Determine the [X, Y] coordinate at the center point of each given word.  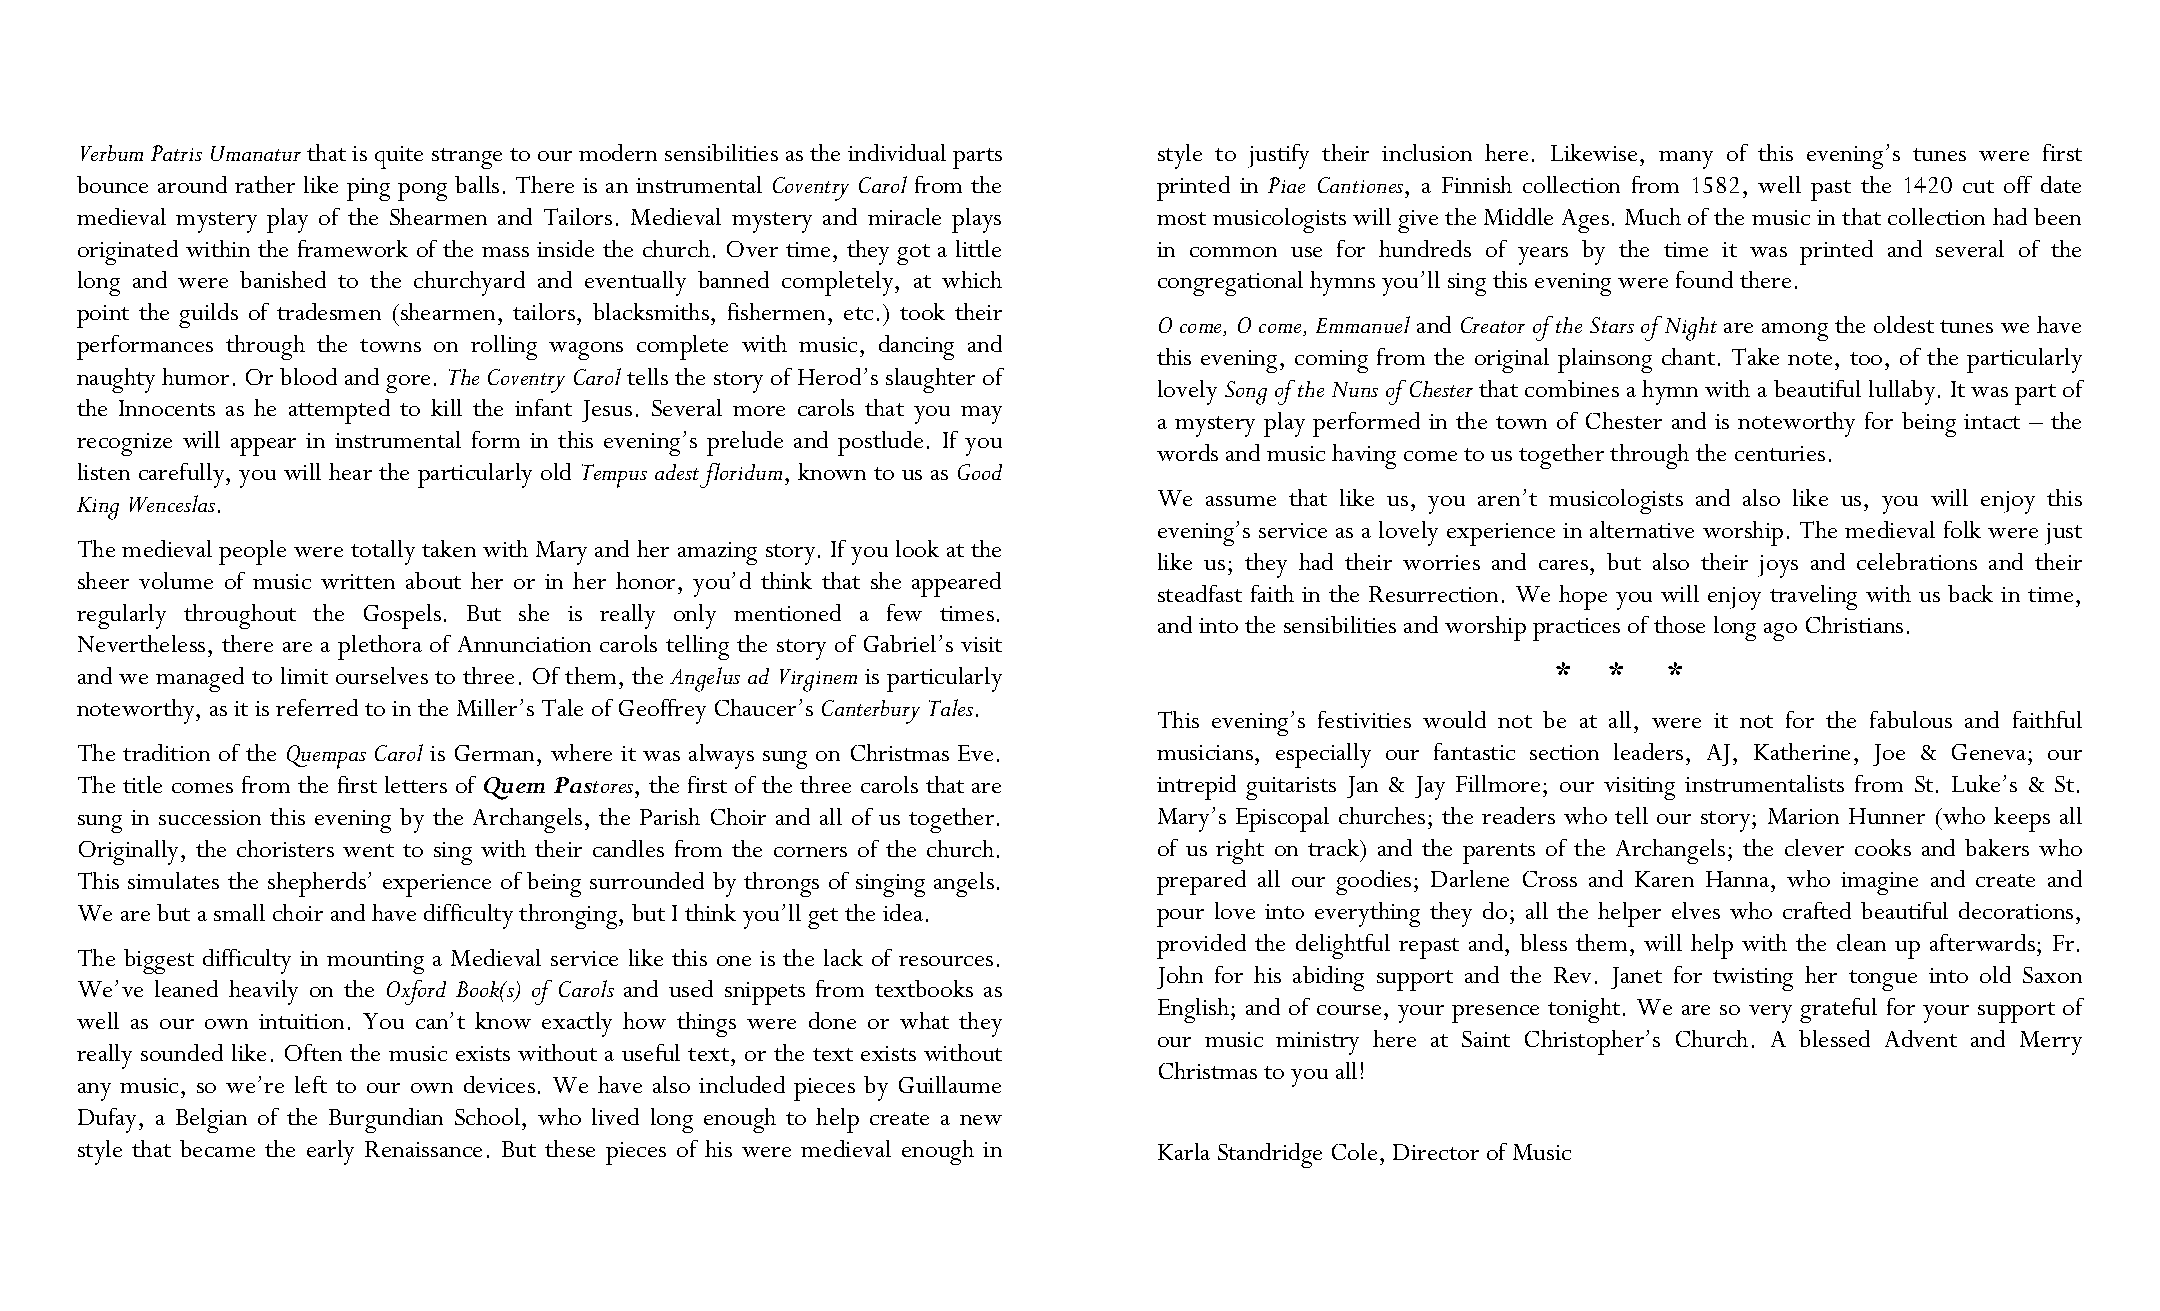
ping [368, 189]
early [330, 1152]
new [981, 1120]
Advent [1921, 1038]
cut [1978, 186]
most [1181, 218]
